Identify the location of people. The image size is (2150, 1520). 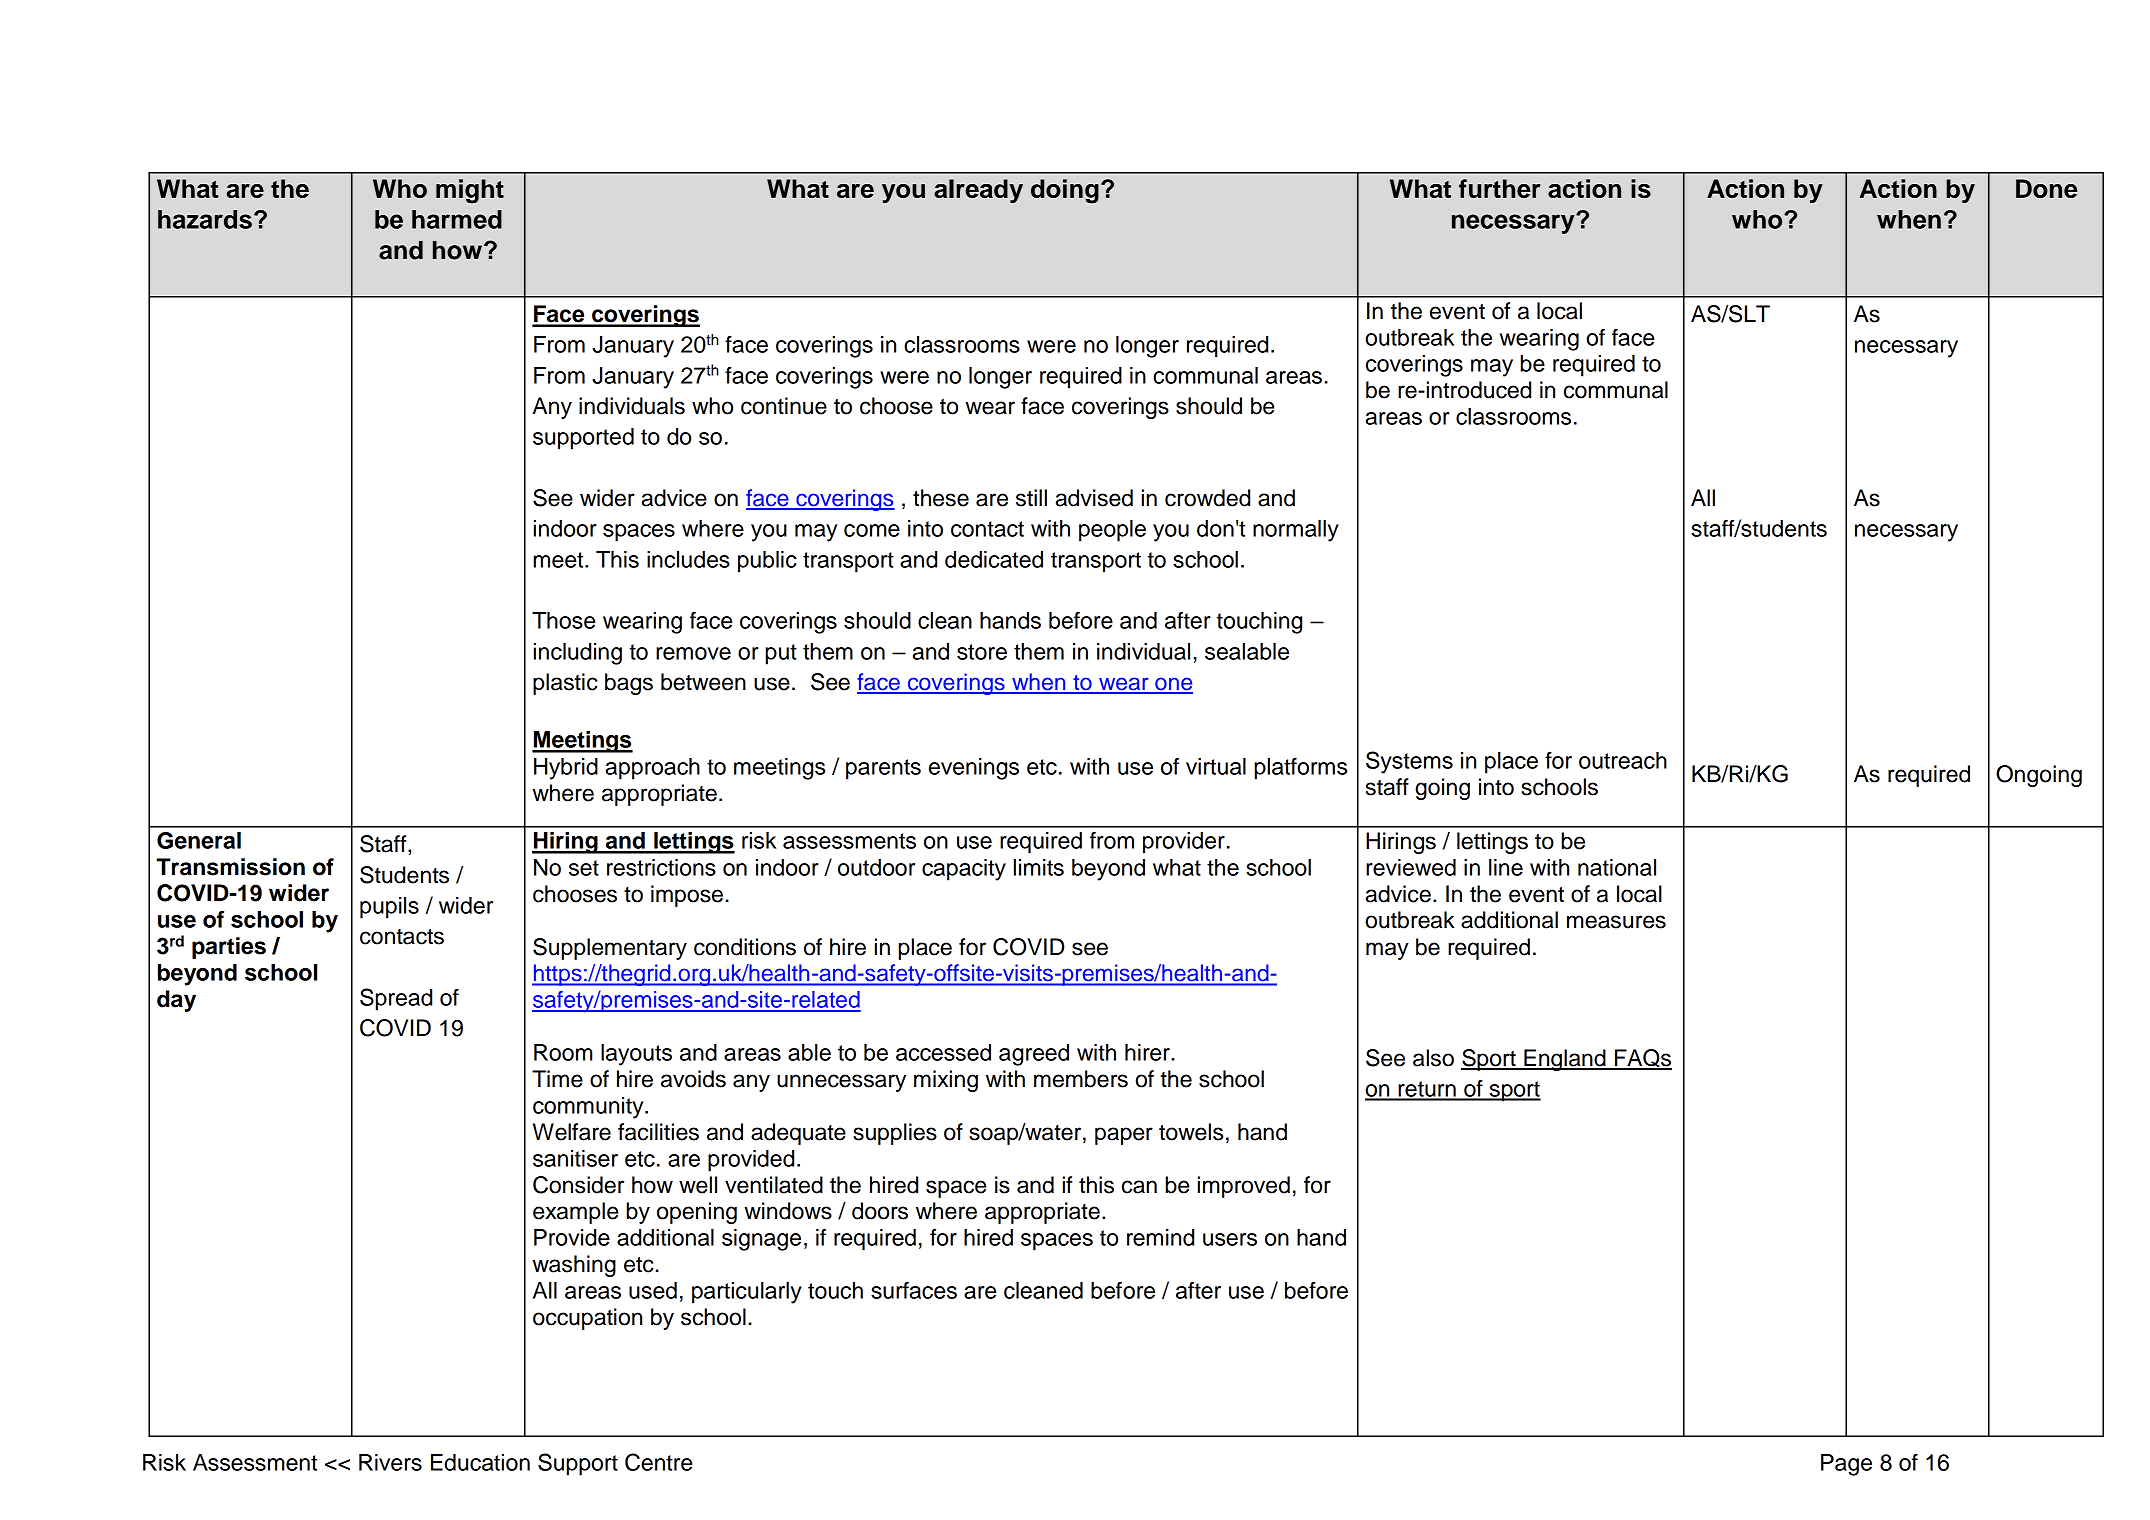
(1112, 531).
